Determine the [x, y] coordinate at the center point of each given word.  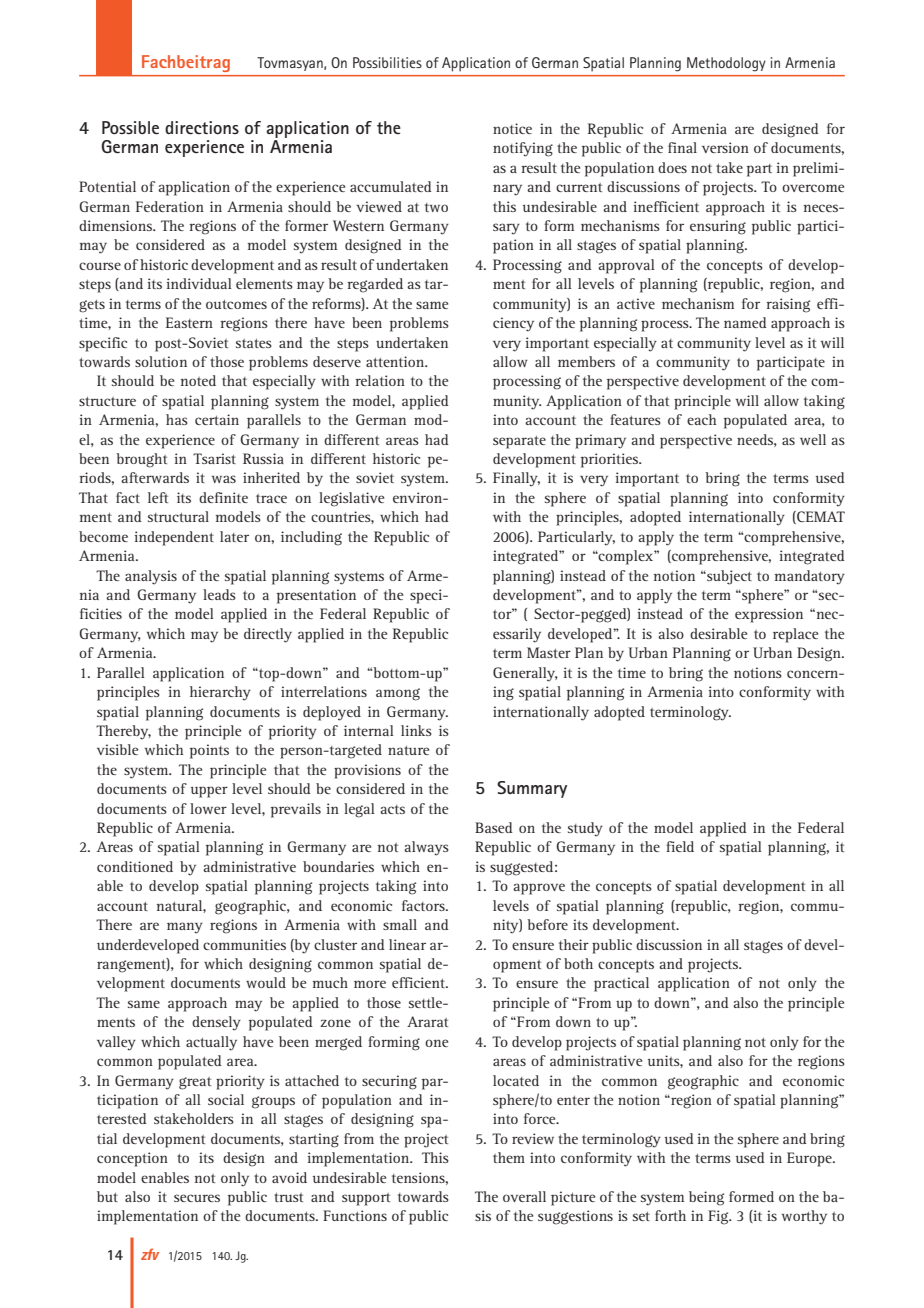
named [745, 322]
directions [202, 127]
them [509, 1157]
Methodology [726, 64]
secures [197, 1198]
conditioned [135, 866]
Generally [525, 674]
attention [396, 361]
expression [769, 615]
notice [512, 128]
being [706, 1198]
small [400, 924]
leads [219, 594]
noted [198, 380]
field [680, 846]
